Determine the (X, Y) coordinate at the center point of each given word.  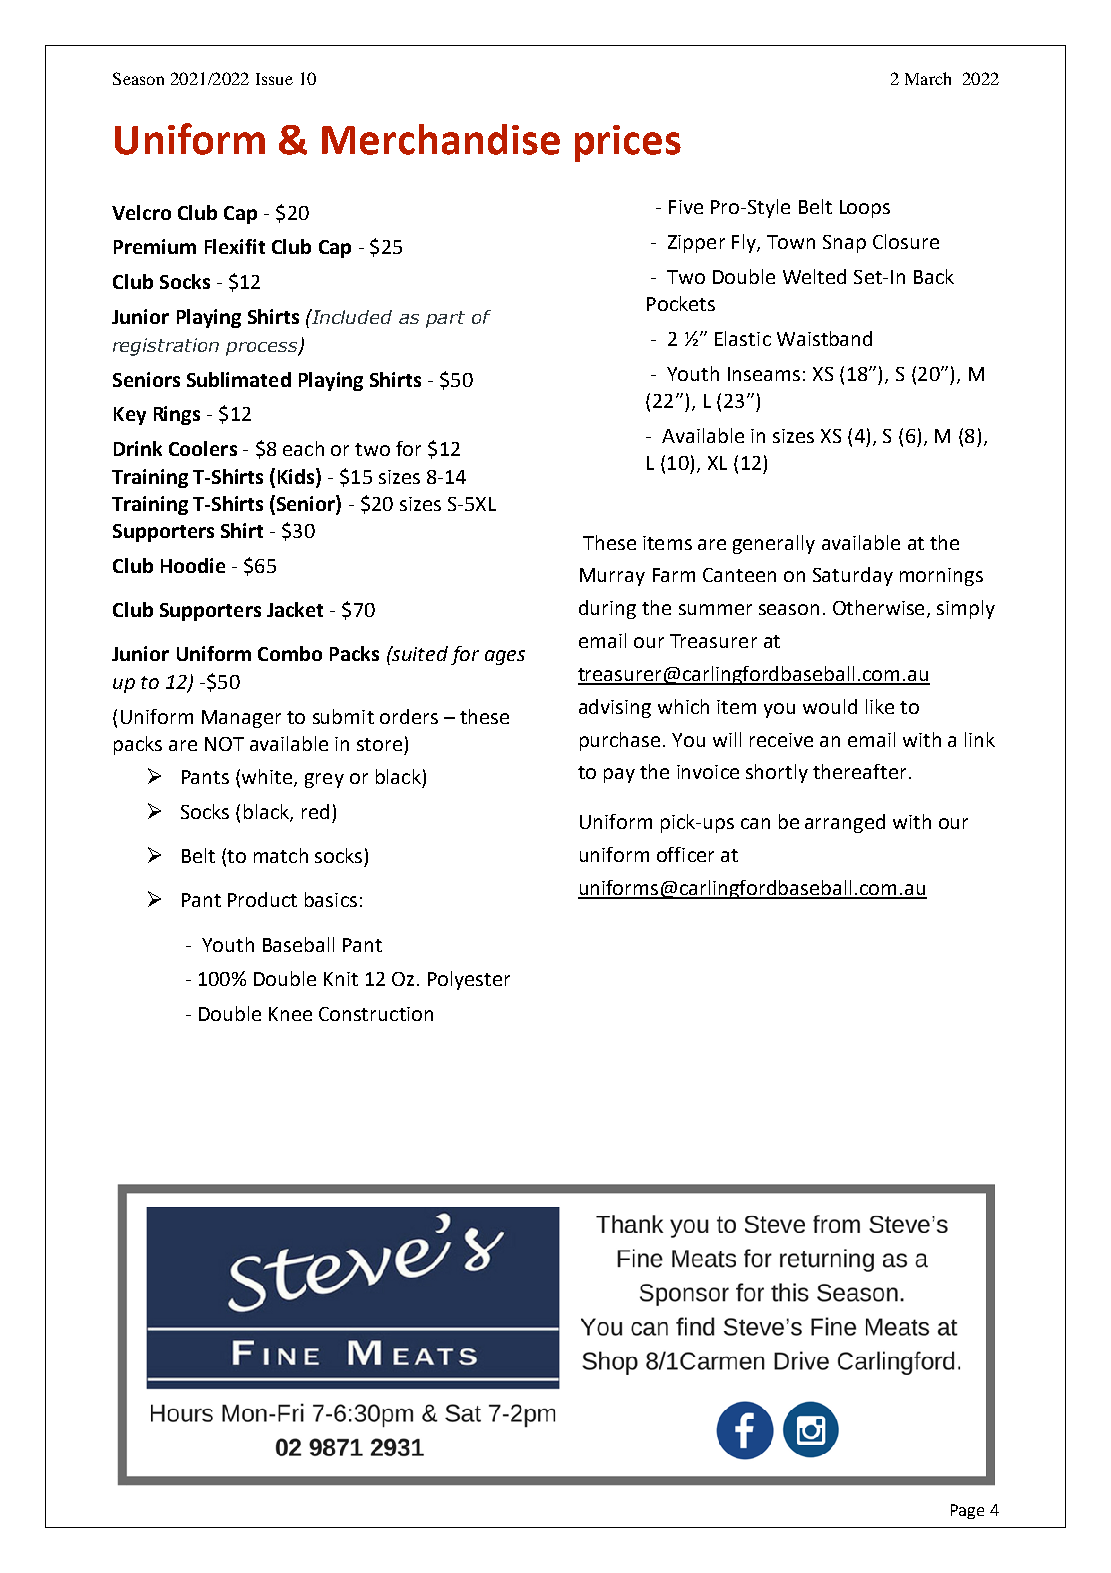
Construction (376, 1014)
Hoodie (193, 565)
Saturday (853, 576)
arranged (845, 823)
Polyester (469, 980)
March (928, 78)
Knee (290, 1014)
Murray (612, 577)
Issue (274, 79)
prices (628, 143)
